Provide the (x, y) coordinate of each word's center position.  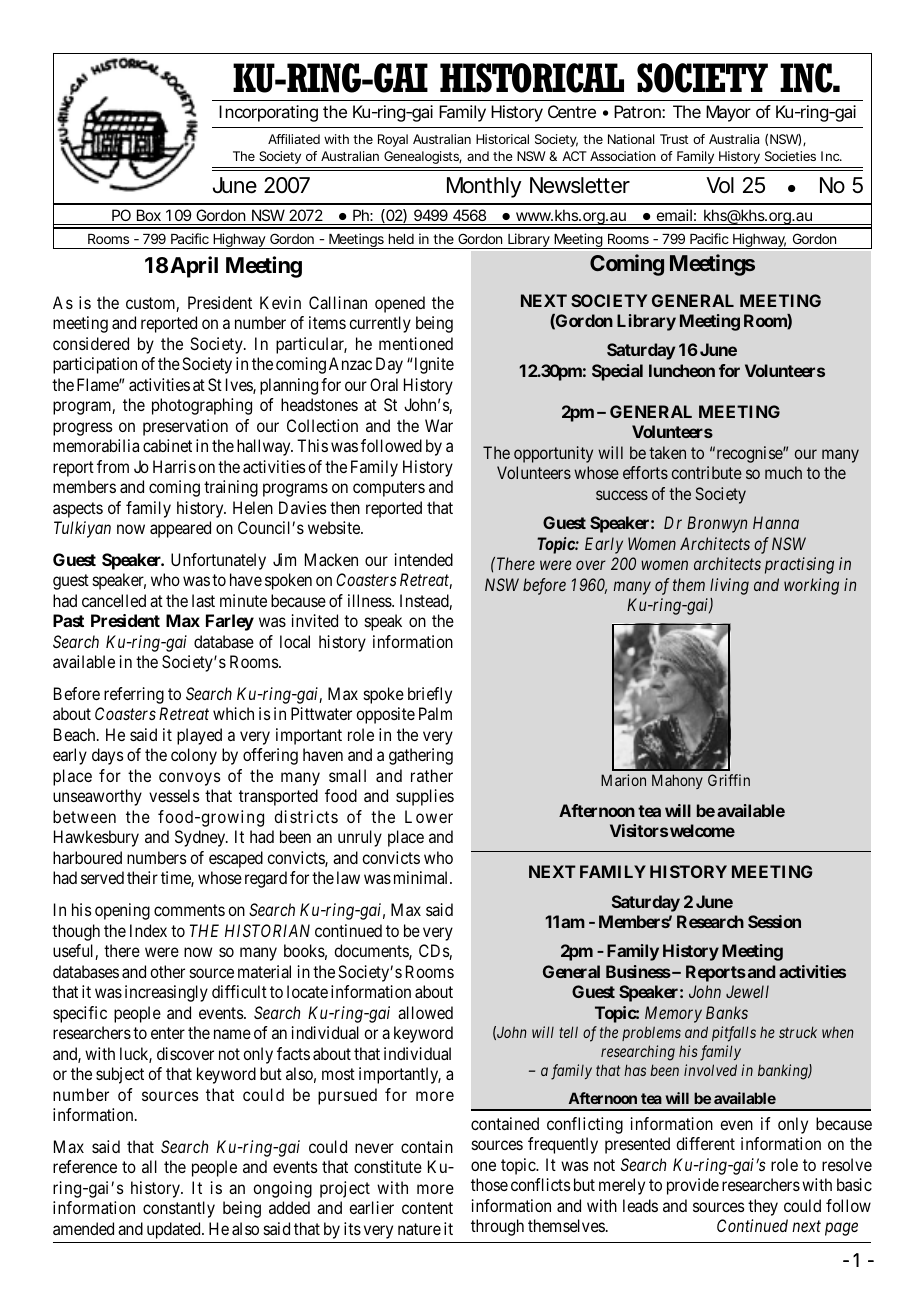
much (783, 472)
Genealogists (423, 157)
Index (148, 930)
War (439, 425)
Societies (790, 156)
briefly (430, 695)
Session (774, 921)
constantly (179, 1209)
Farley (230, 622)
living (729, 586)
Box (149, 215)
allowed (425, 1012)
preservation (185, 427)
